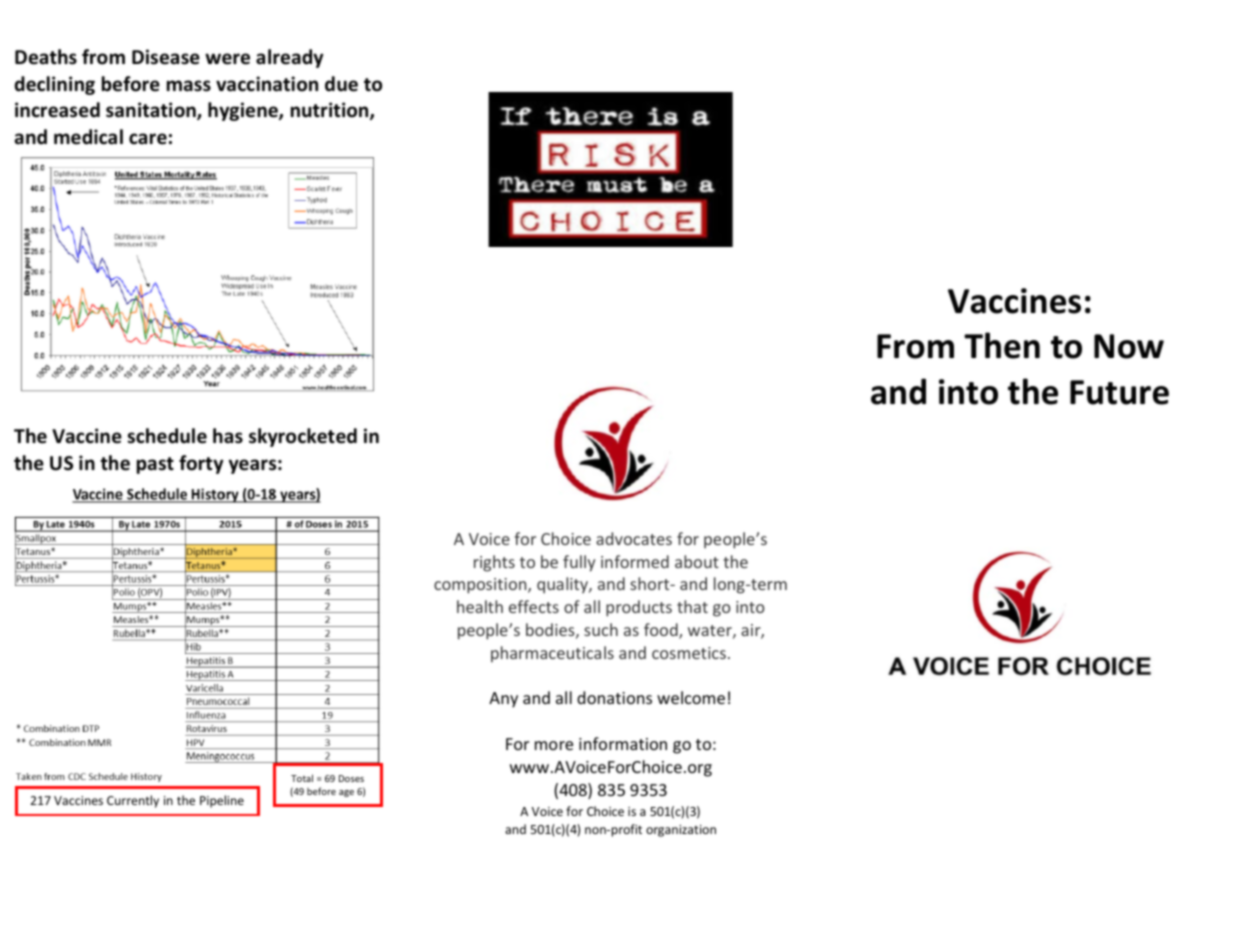  What do you see at coordinates (1119, 392) in the page?
I see `Future` at bounding box center [1119, 392].
